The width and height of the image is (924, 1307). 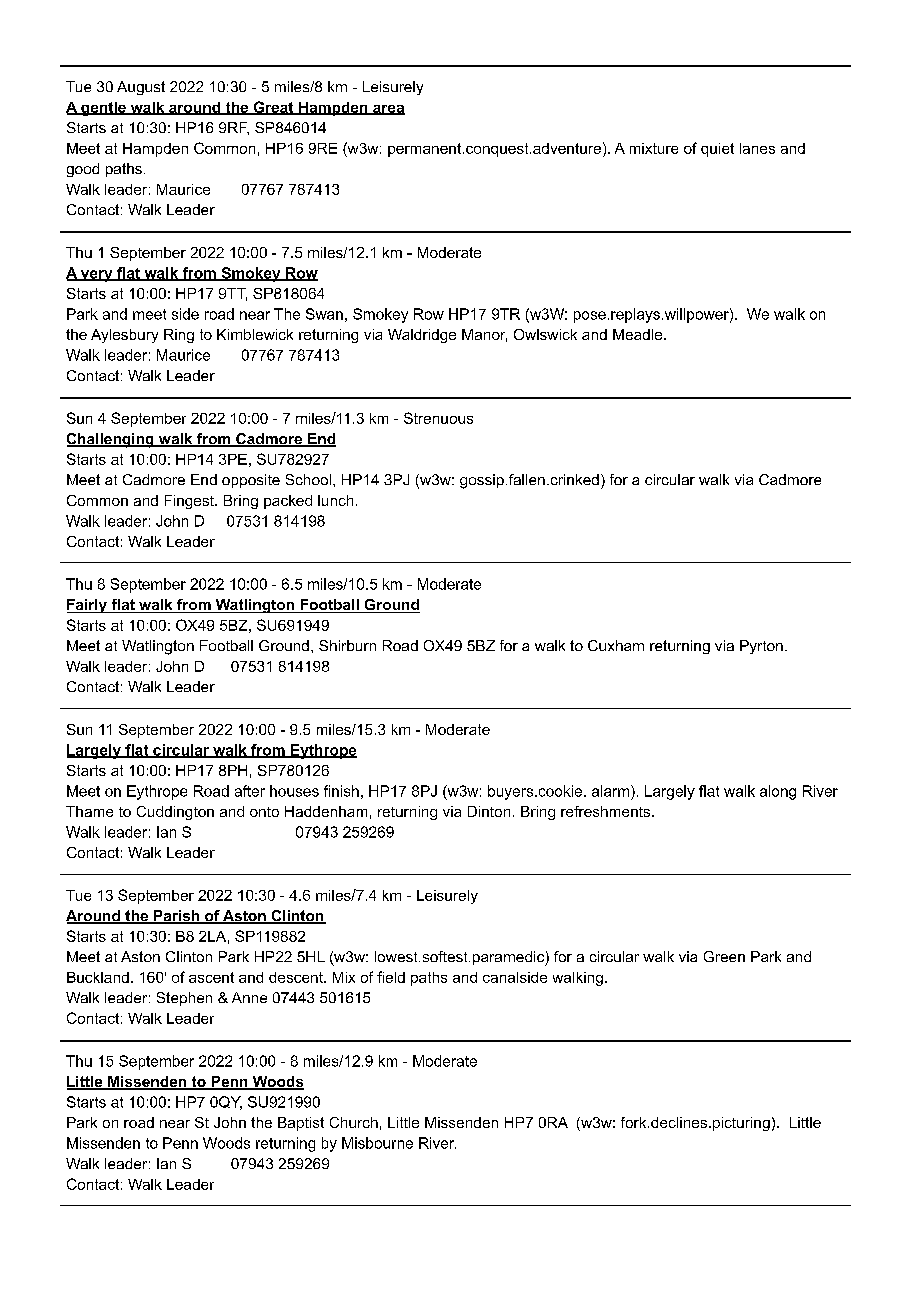 What do you see at coordinates (250, 791) in the image?
I see `after` at bounding box center [250, 791].
